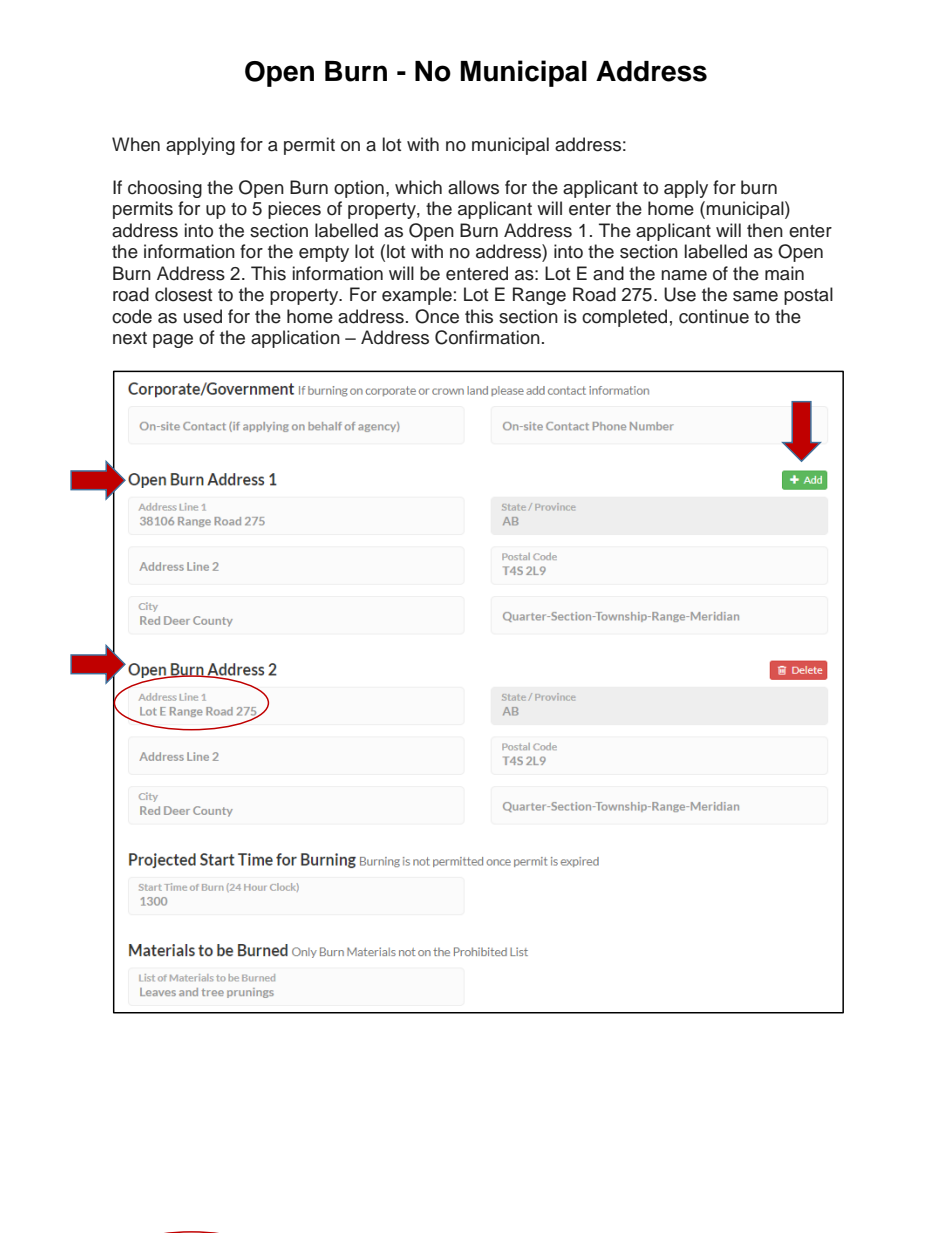 This document has width=952, height=1233. Describe the element at coordinates (324, 254) in the document. I see `empty` at that location.
